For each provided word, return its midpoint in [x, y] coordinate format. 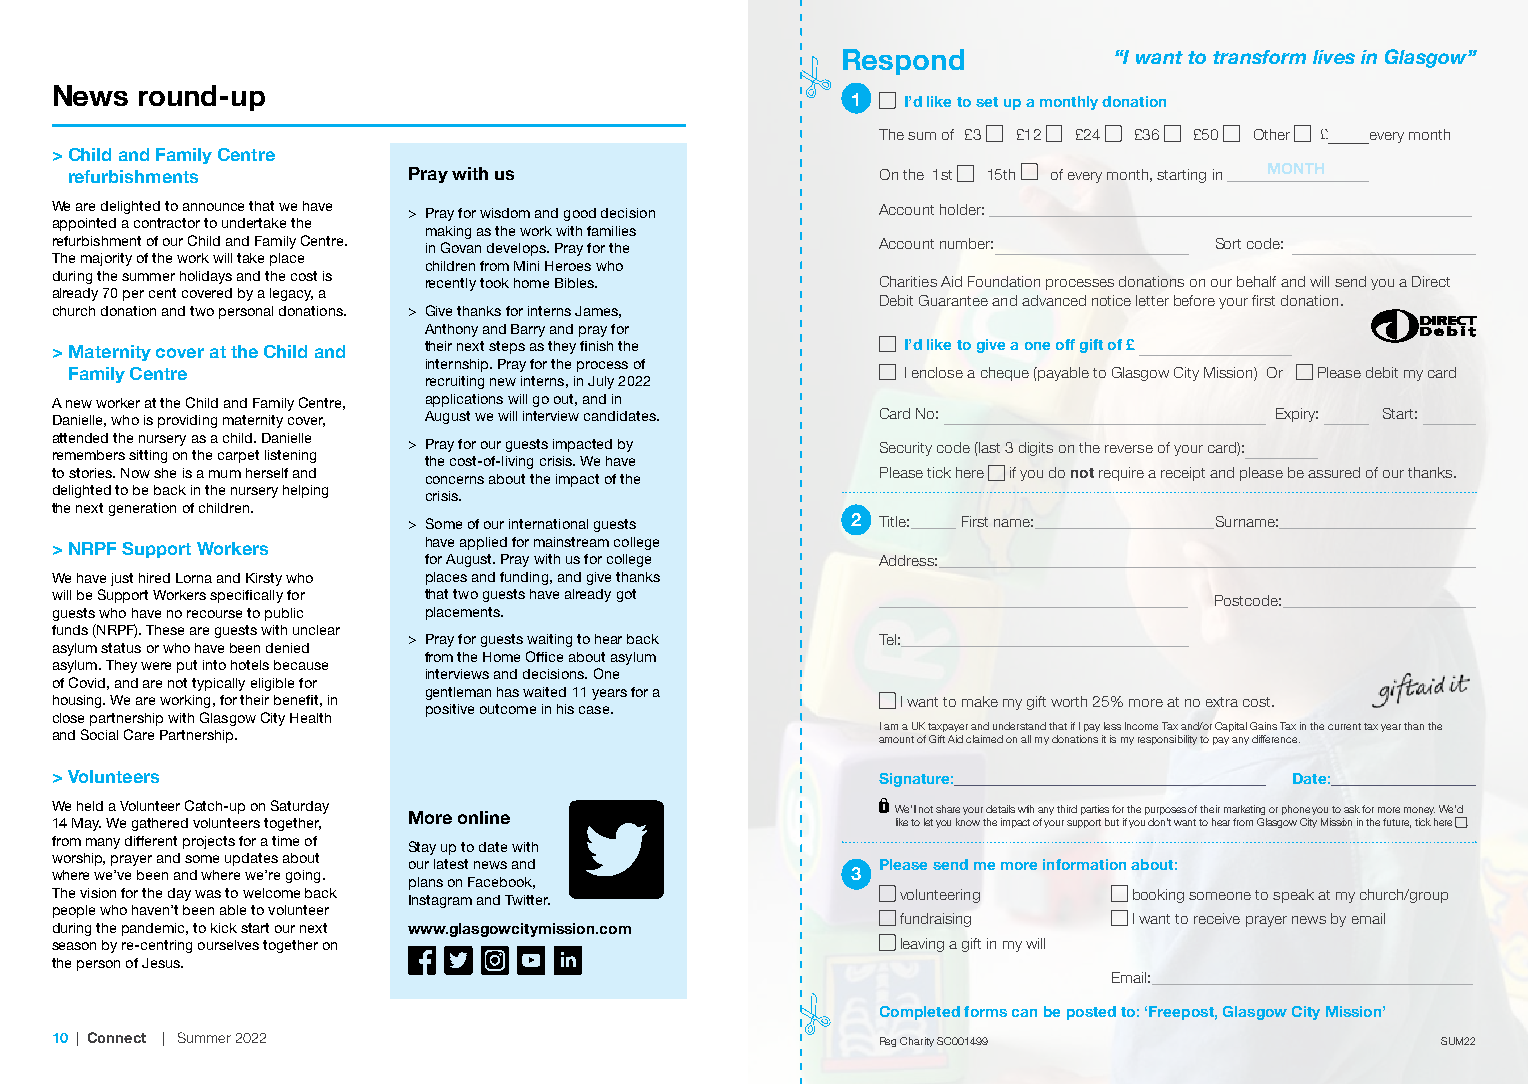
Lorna [194, 578]
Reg [888, 1042]
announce [213, 207]
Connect [117, 1037]
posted [1091, 1013]
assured [1334, 472]
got [626, 595]
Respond [903, 62]
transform [1259, 57]
